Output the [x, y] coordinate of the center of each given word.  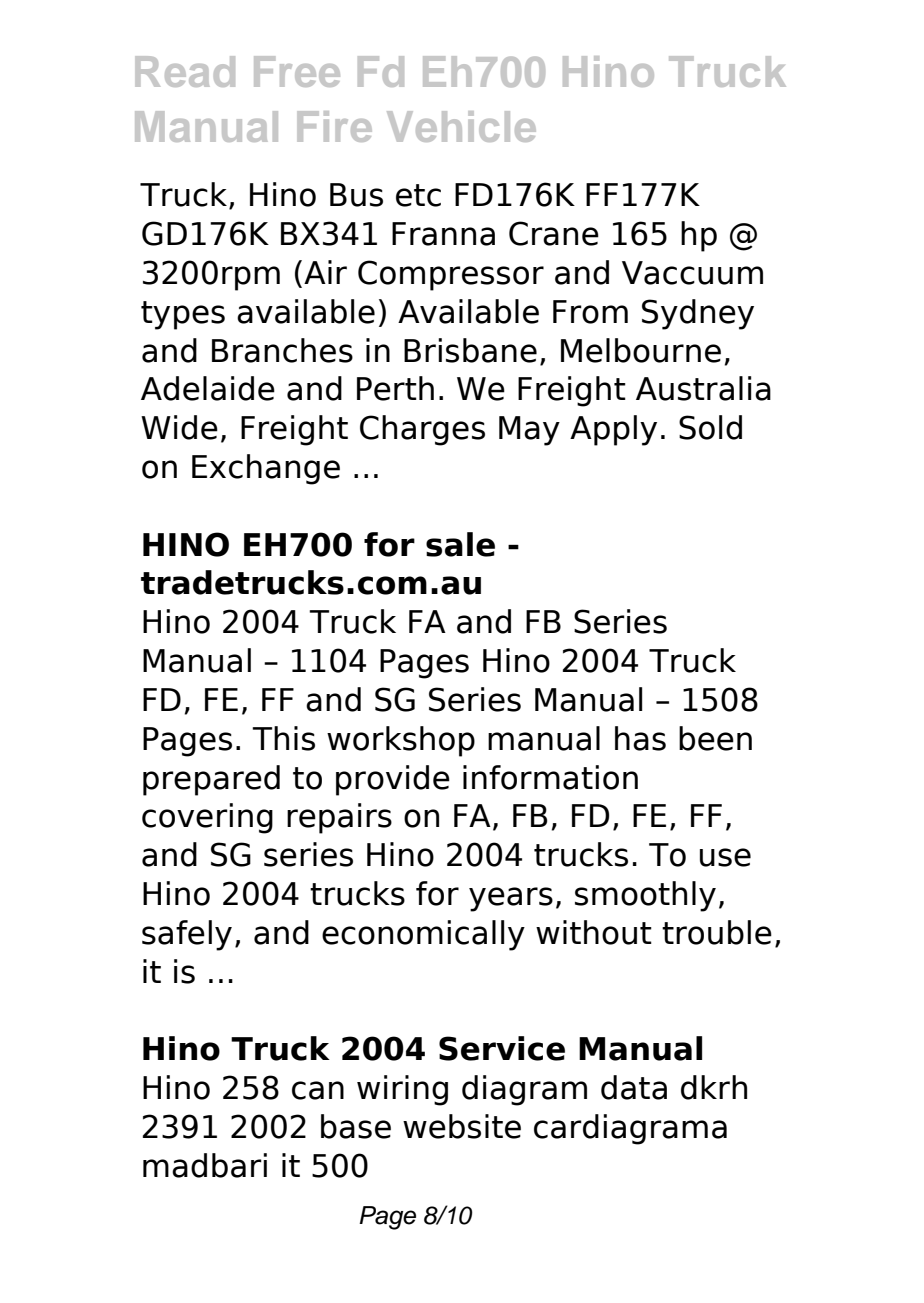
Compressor [451, 275]
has [640, 738]
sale [460, 544]
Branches [282, 350]
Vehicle [461, 126]
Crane [554, 233]
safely [187, 935]
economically [423, 935]
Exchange [266, 469]
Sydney [698, 314]
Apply [613, 430]
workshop [401, 741]
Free [297, 71]
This [283, 738]
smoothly [645, 896]
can [318, 1090]
